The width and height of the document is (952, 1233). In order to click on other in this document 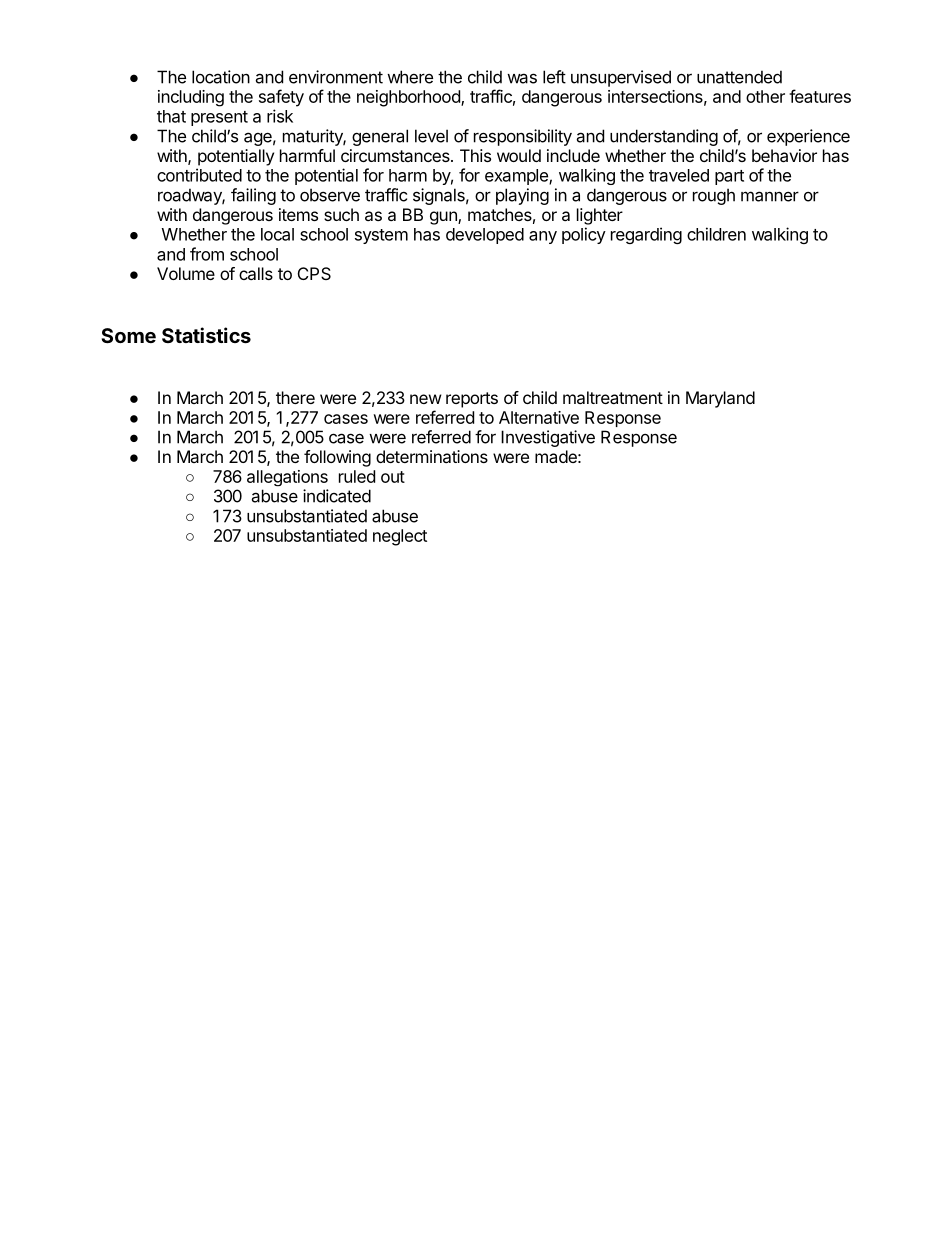, I will do `click(765, 96)`.
